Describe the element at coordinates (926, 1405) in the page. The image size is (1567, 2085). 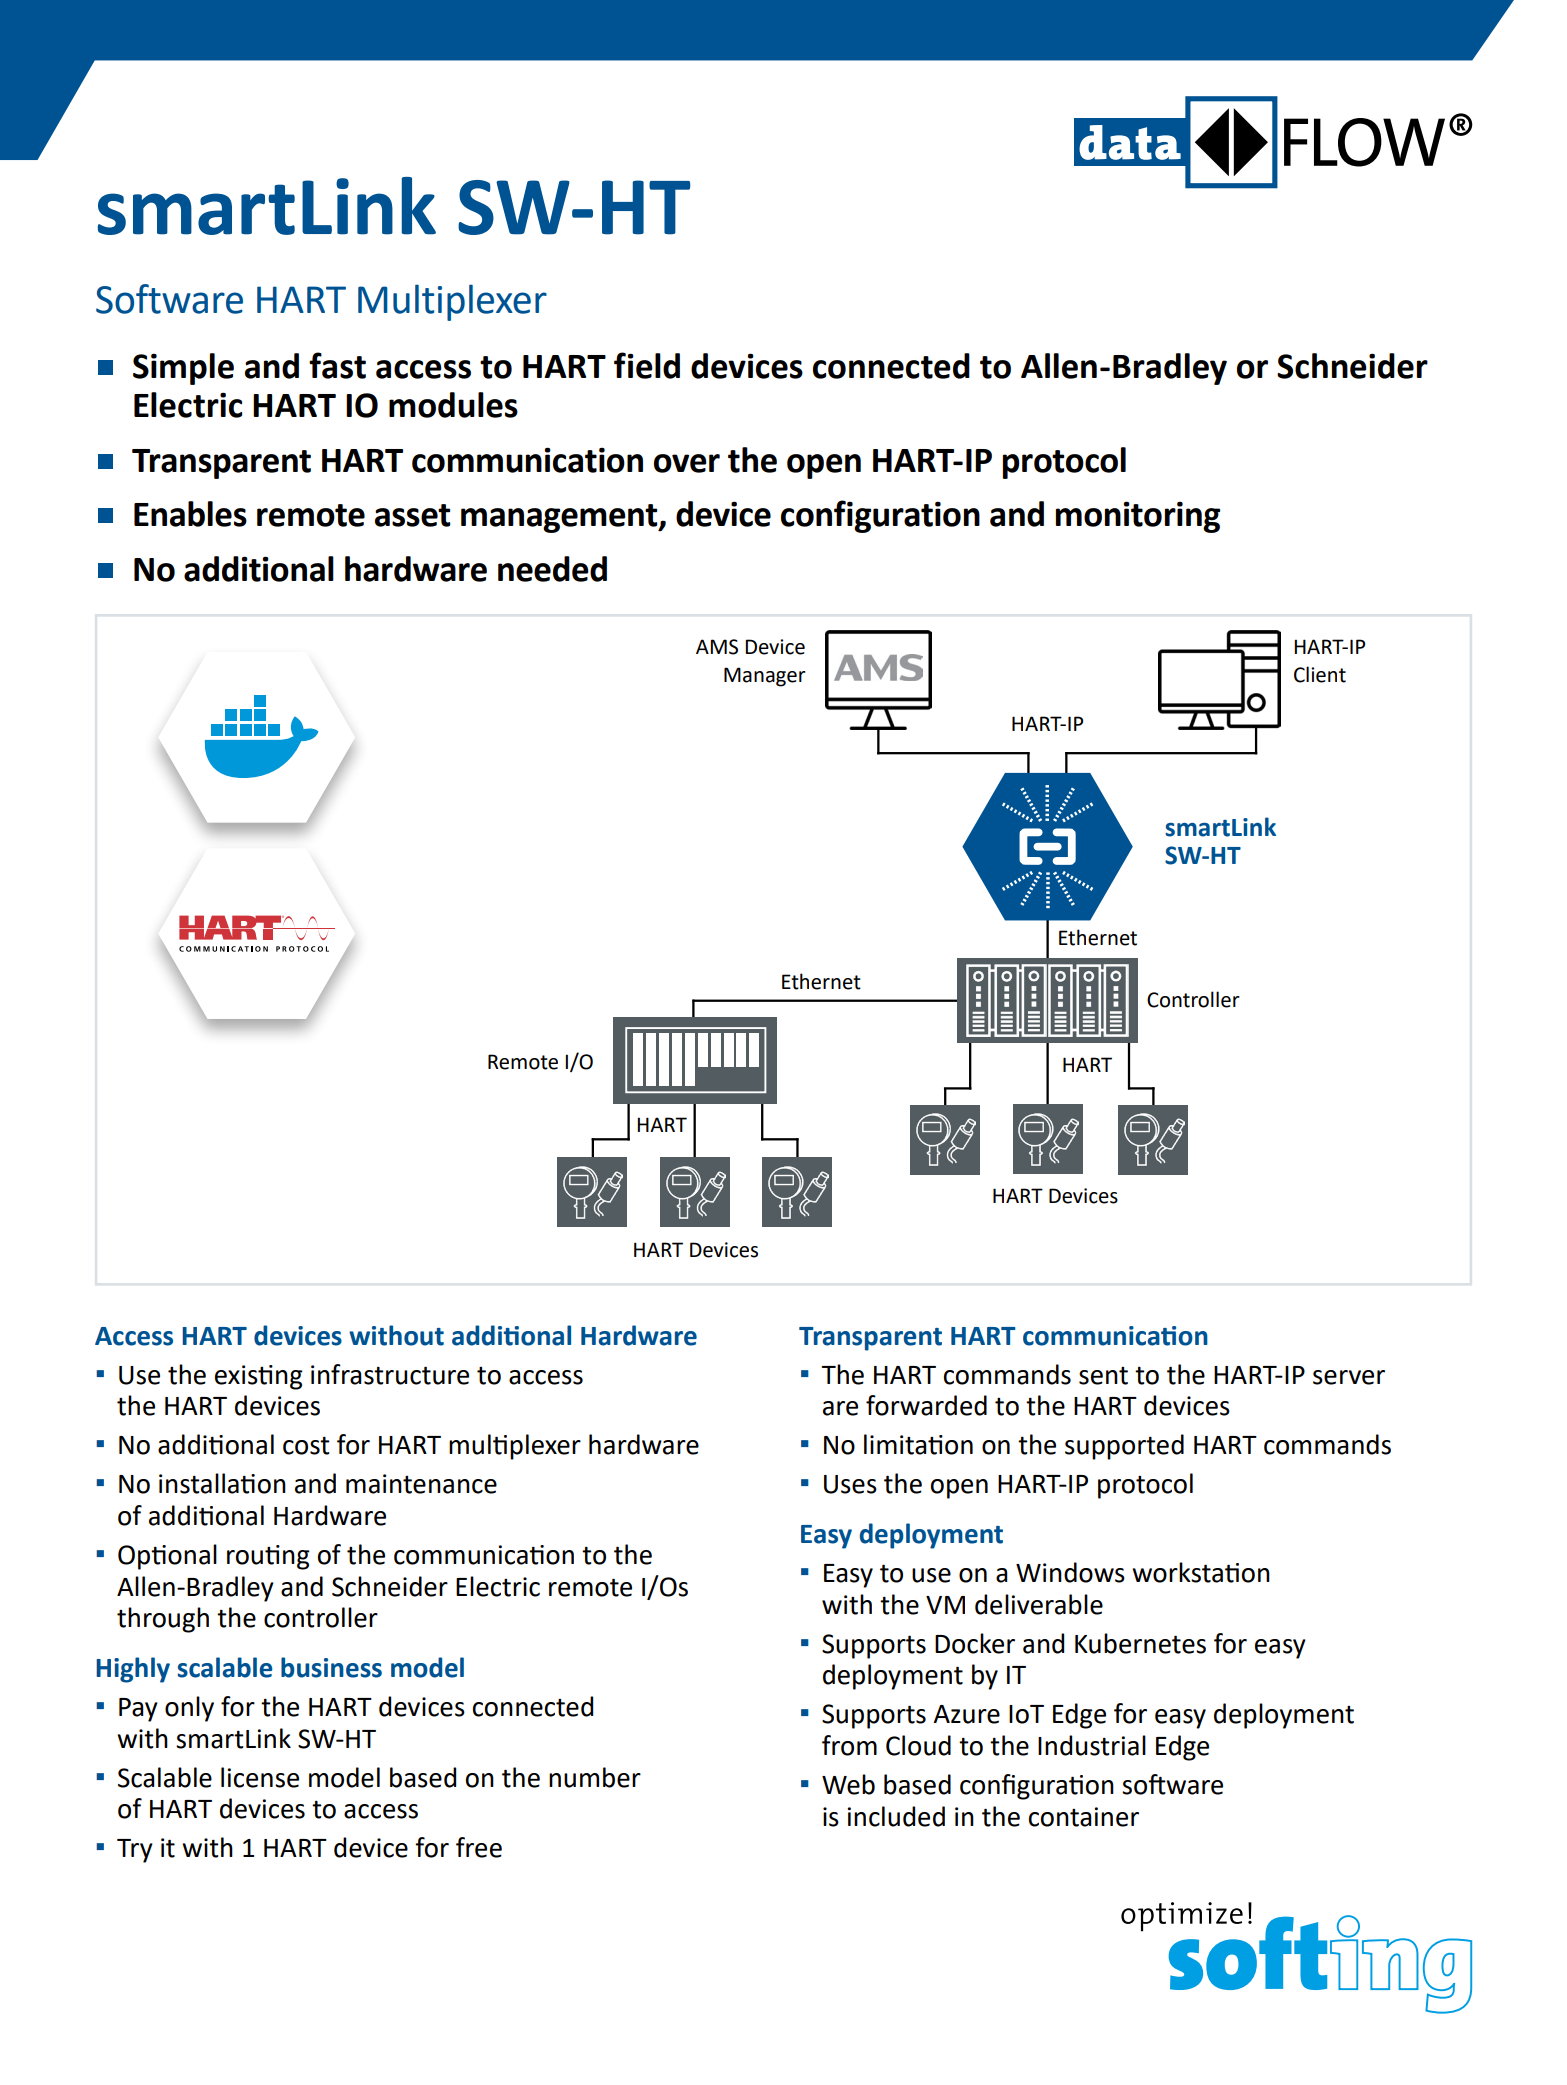
I see `forwarded` at that location.
